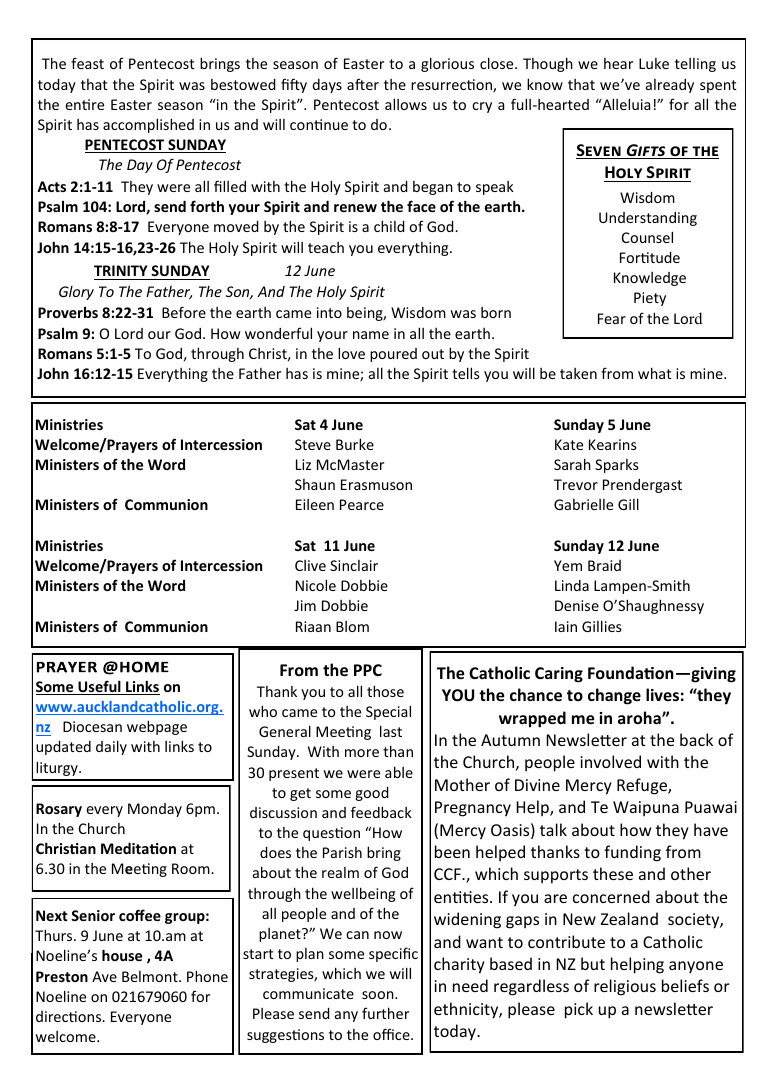 Image resolution: width=772 pixels, height=1092 pixels. Describe the element at coordinates (148, 125) in the page. I see `accomplished` at that location.
